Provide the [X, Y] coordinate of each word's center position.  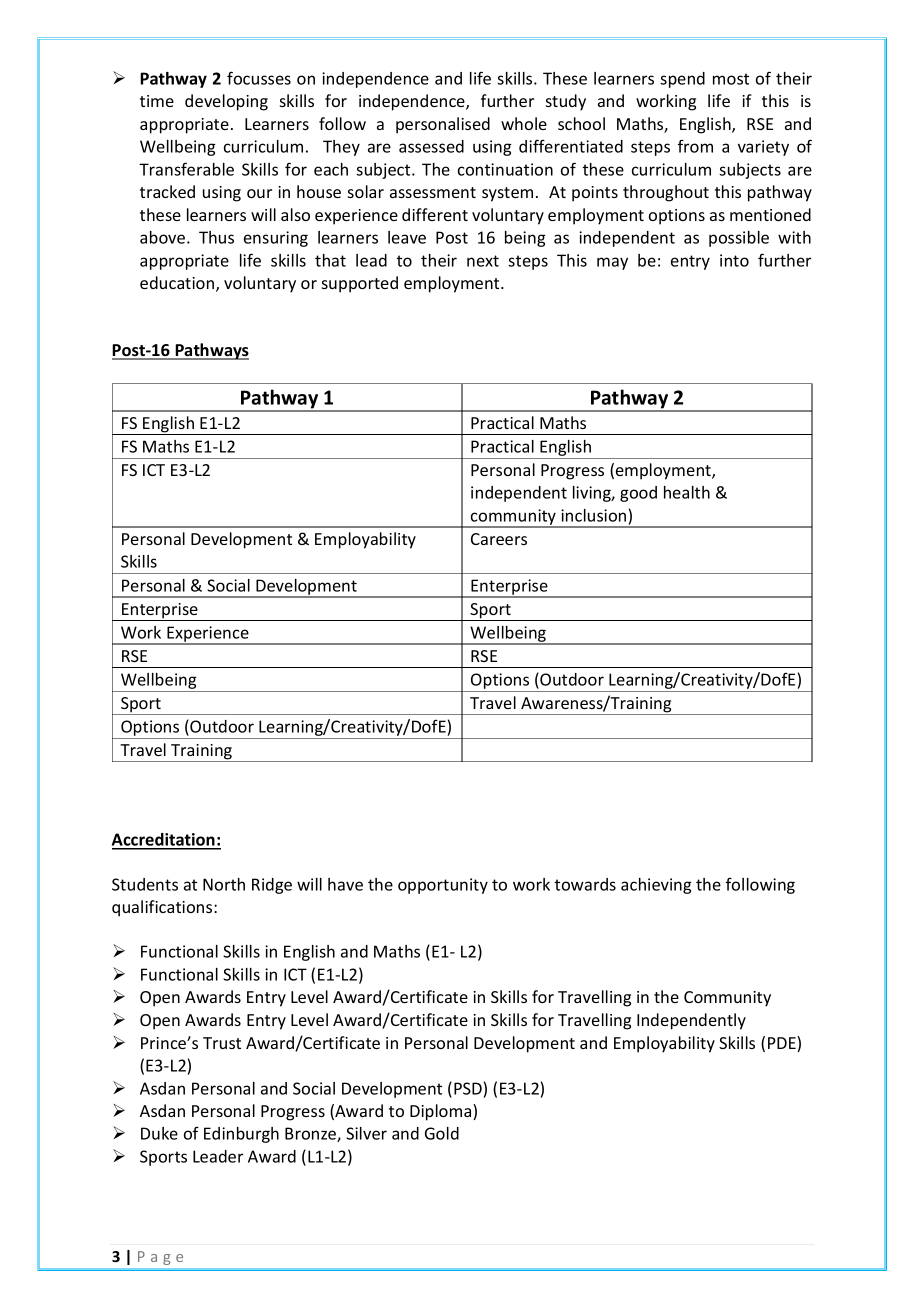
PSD [468, 1088]
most [731, 79]
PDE [783, 1044]
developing [226, 102]
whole [524, 123]
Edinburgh [241, 1135]
